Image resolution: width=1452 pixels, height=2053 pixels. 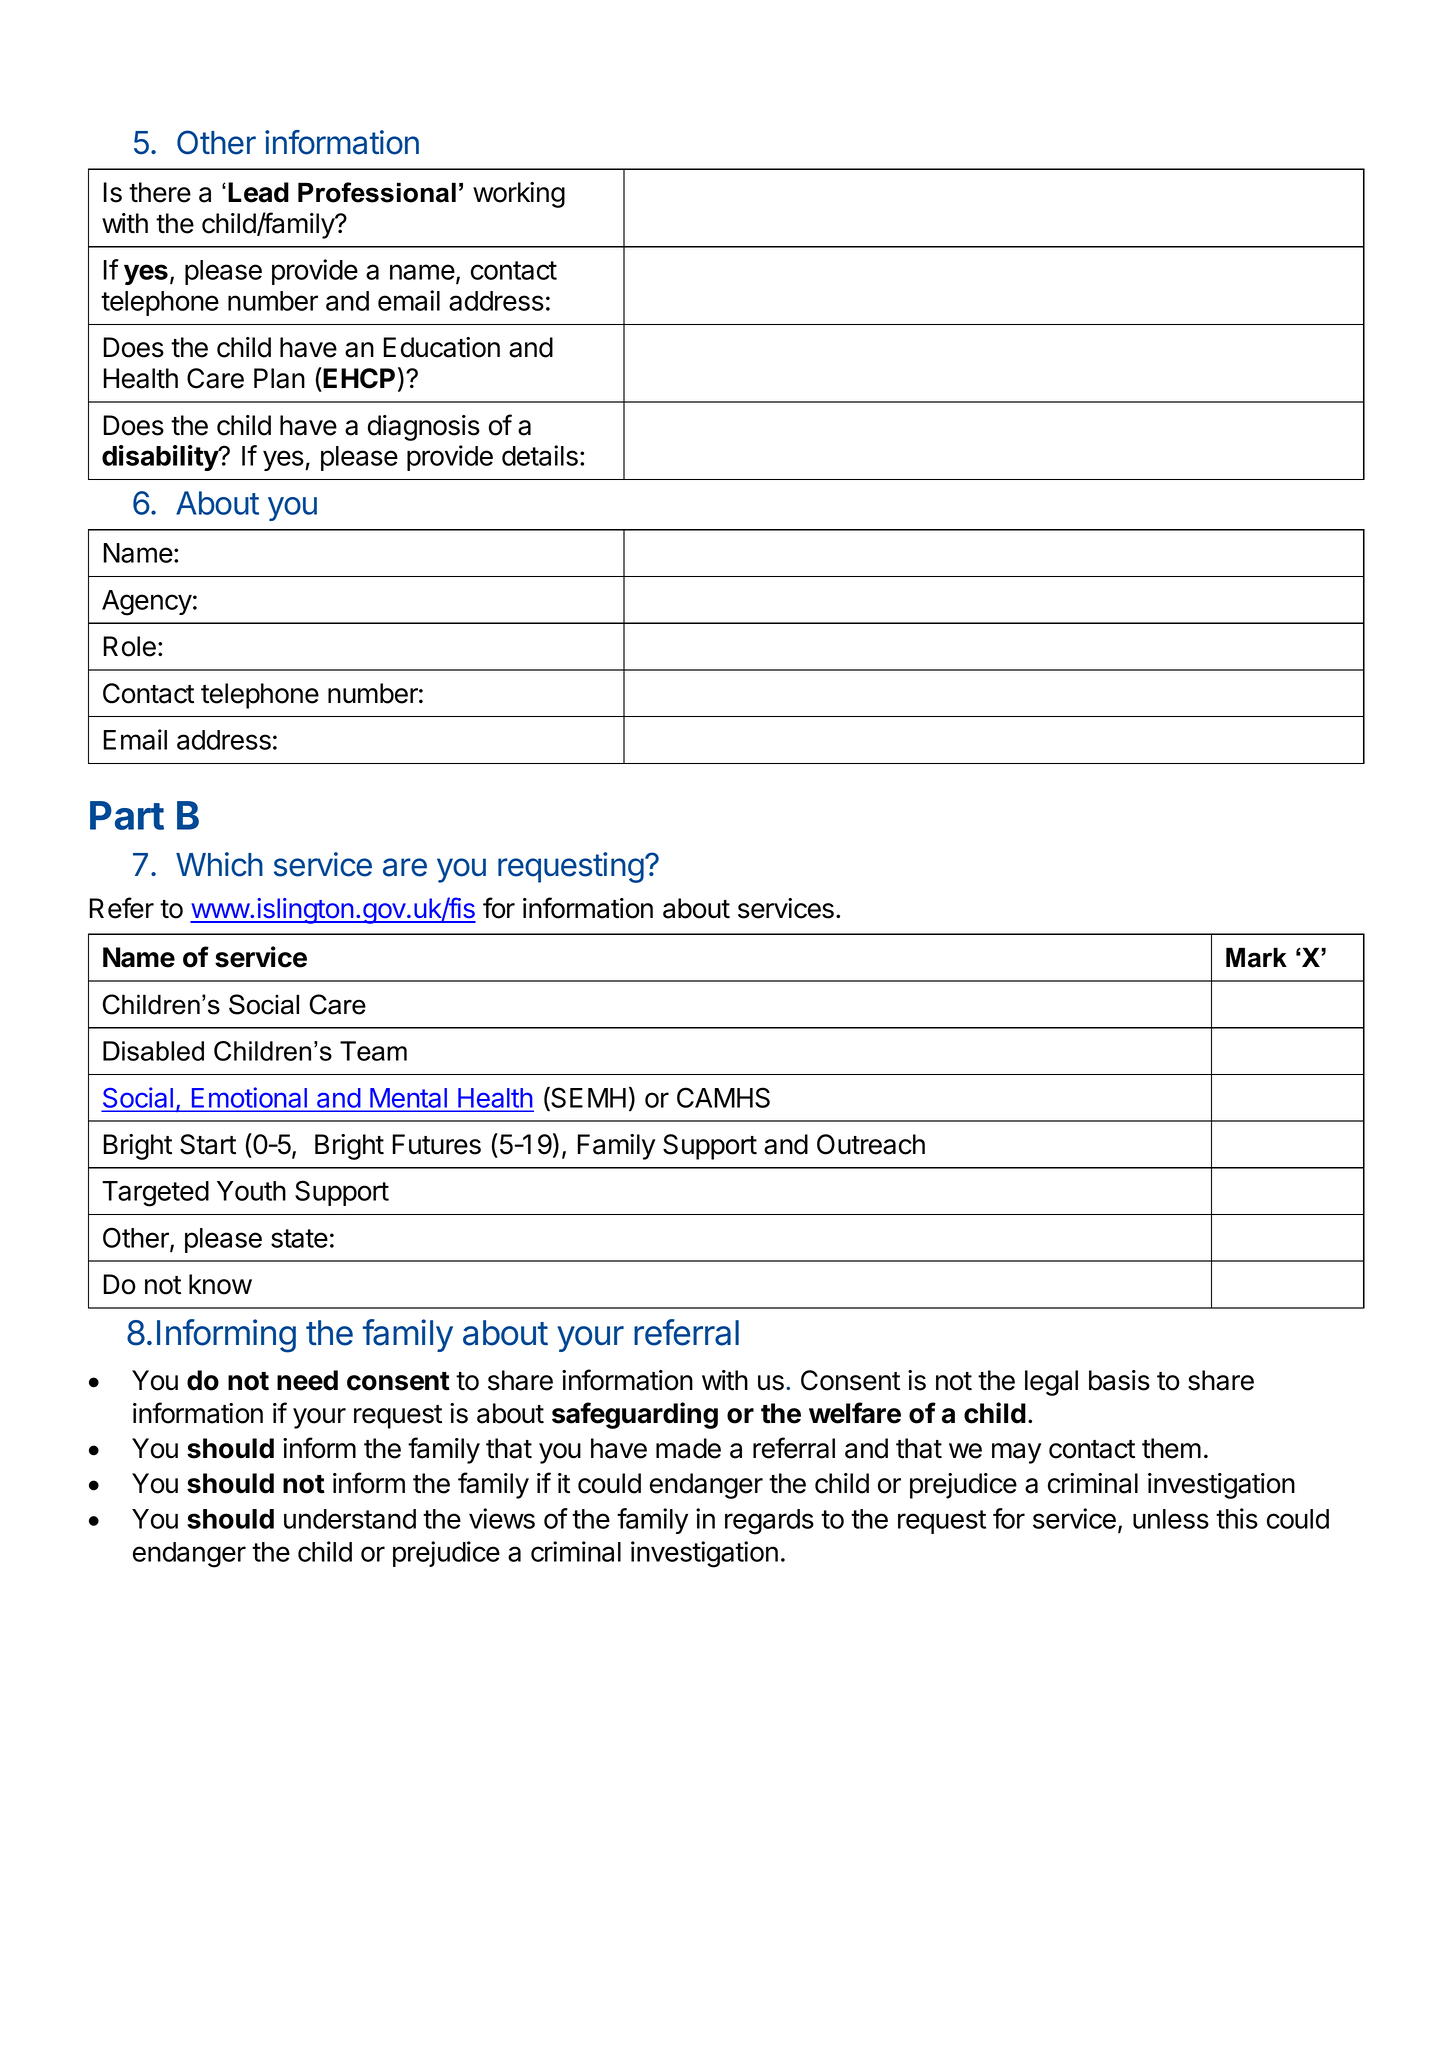 What do you see at coordinates (540, 455) in the page?
I see `details` at bounding box center [540, 455].
